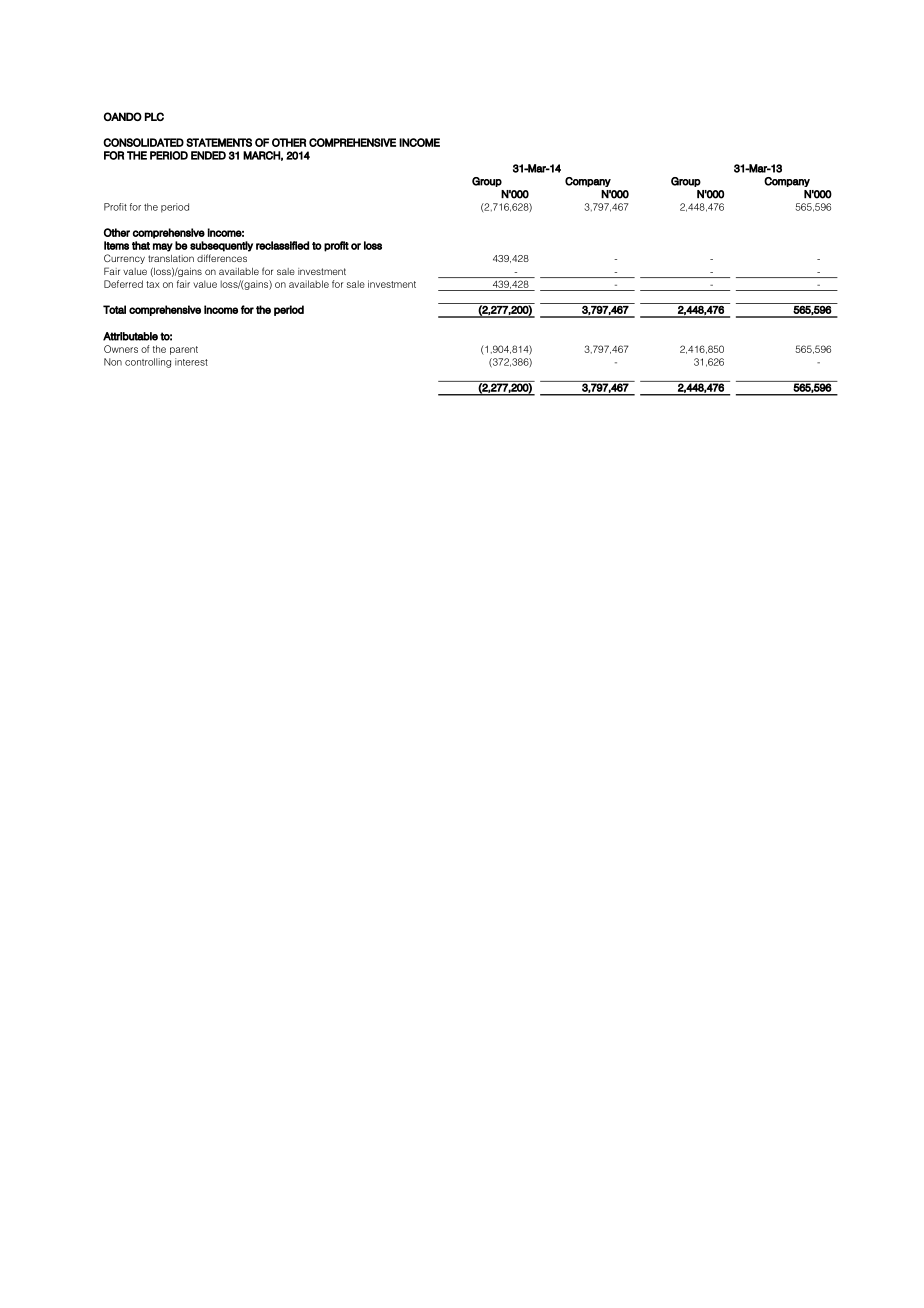 This image has width=924, height=1308. Describe the element at coordinates (191, 362) in the image. I see `interest` at that location.
